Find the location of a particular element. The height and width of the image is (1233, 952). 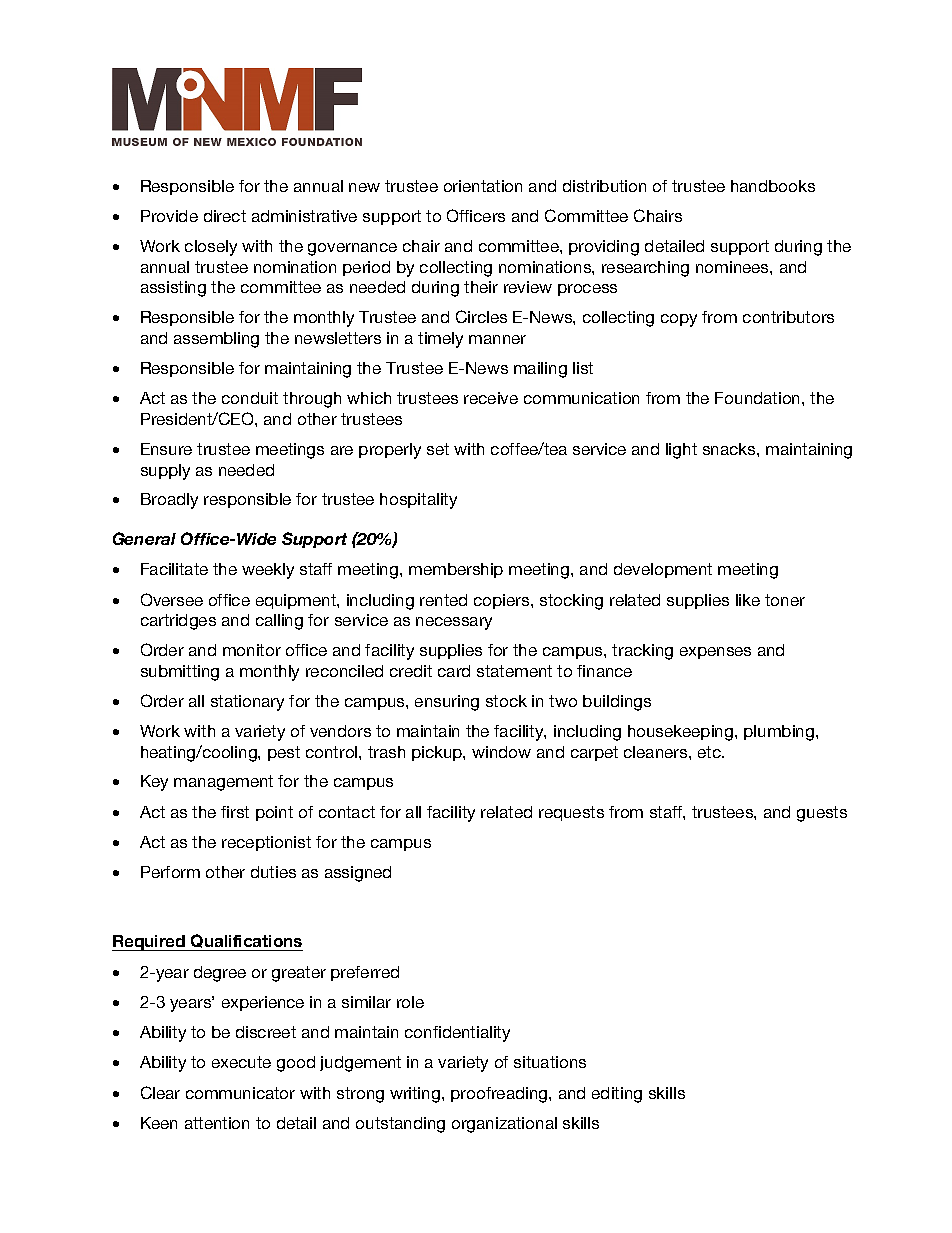

communicator is located at coordinates (240, 1093).
